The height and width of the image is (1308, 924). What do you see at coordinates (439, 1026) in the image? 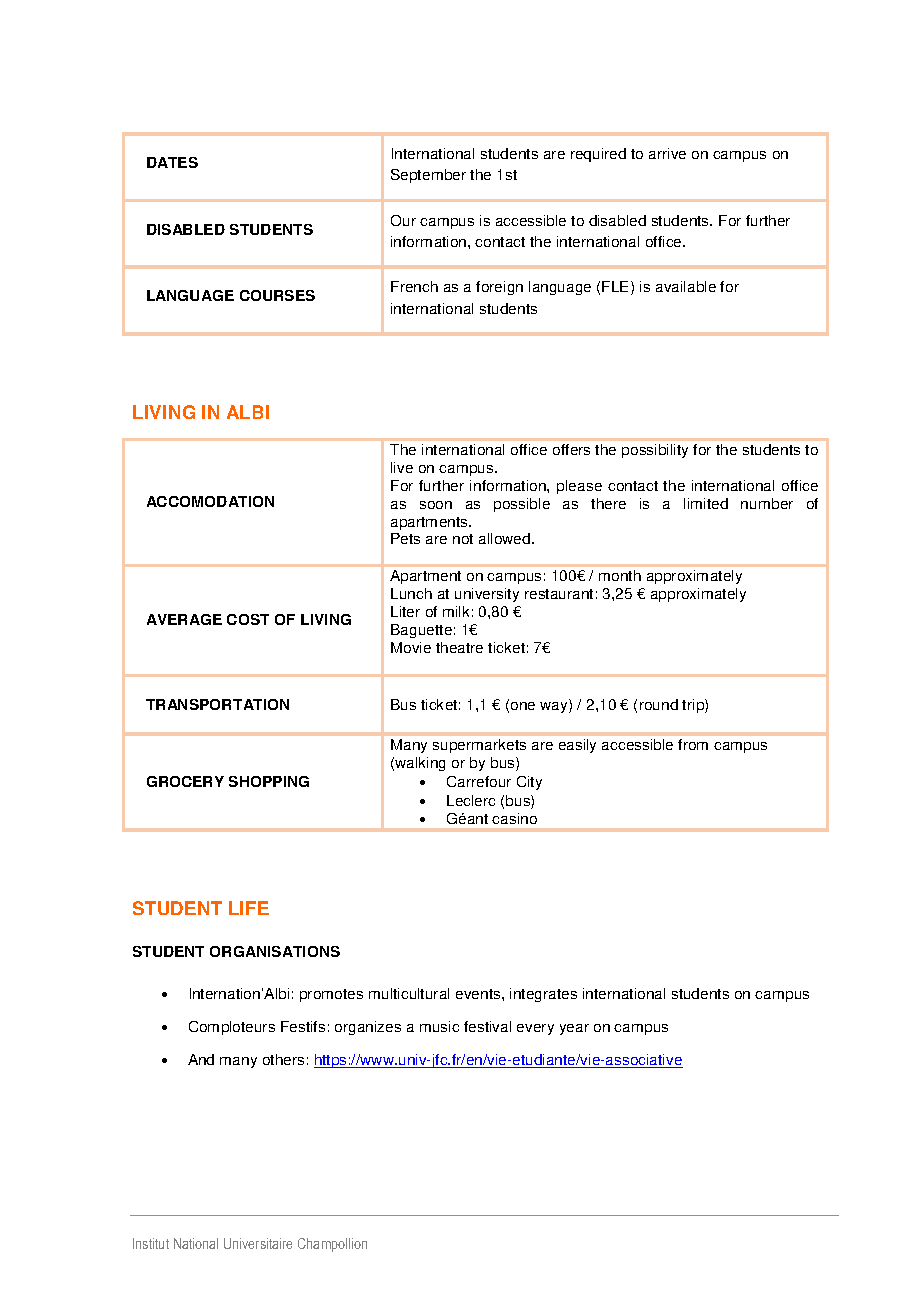
I see `music` at bounding box center [439, 1026].
